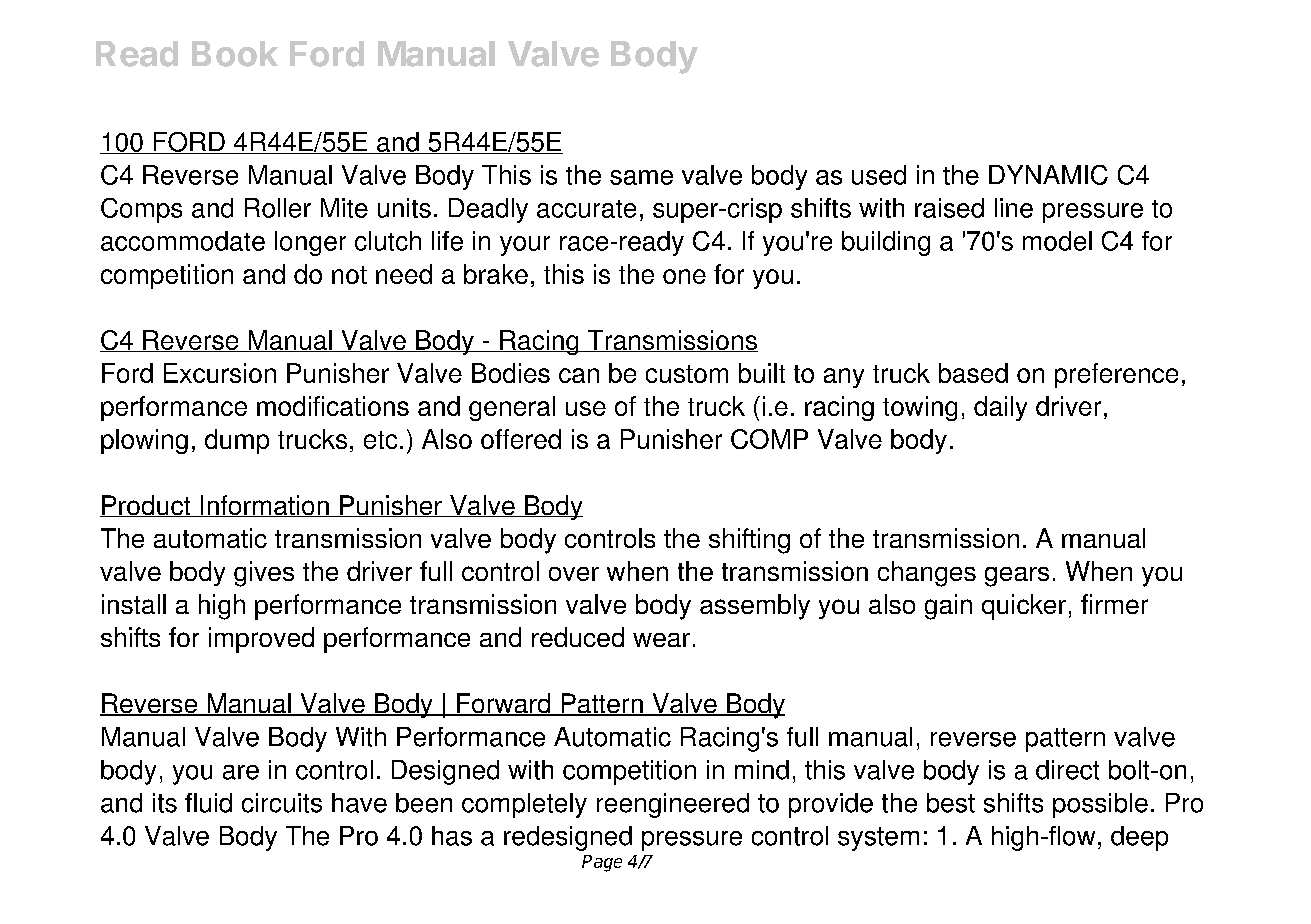  Describe the element at coordinates (1000, 408) in the image. I see `daily` at that location.
